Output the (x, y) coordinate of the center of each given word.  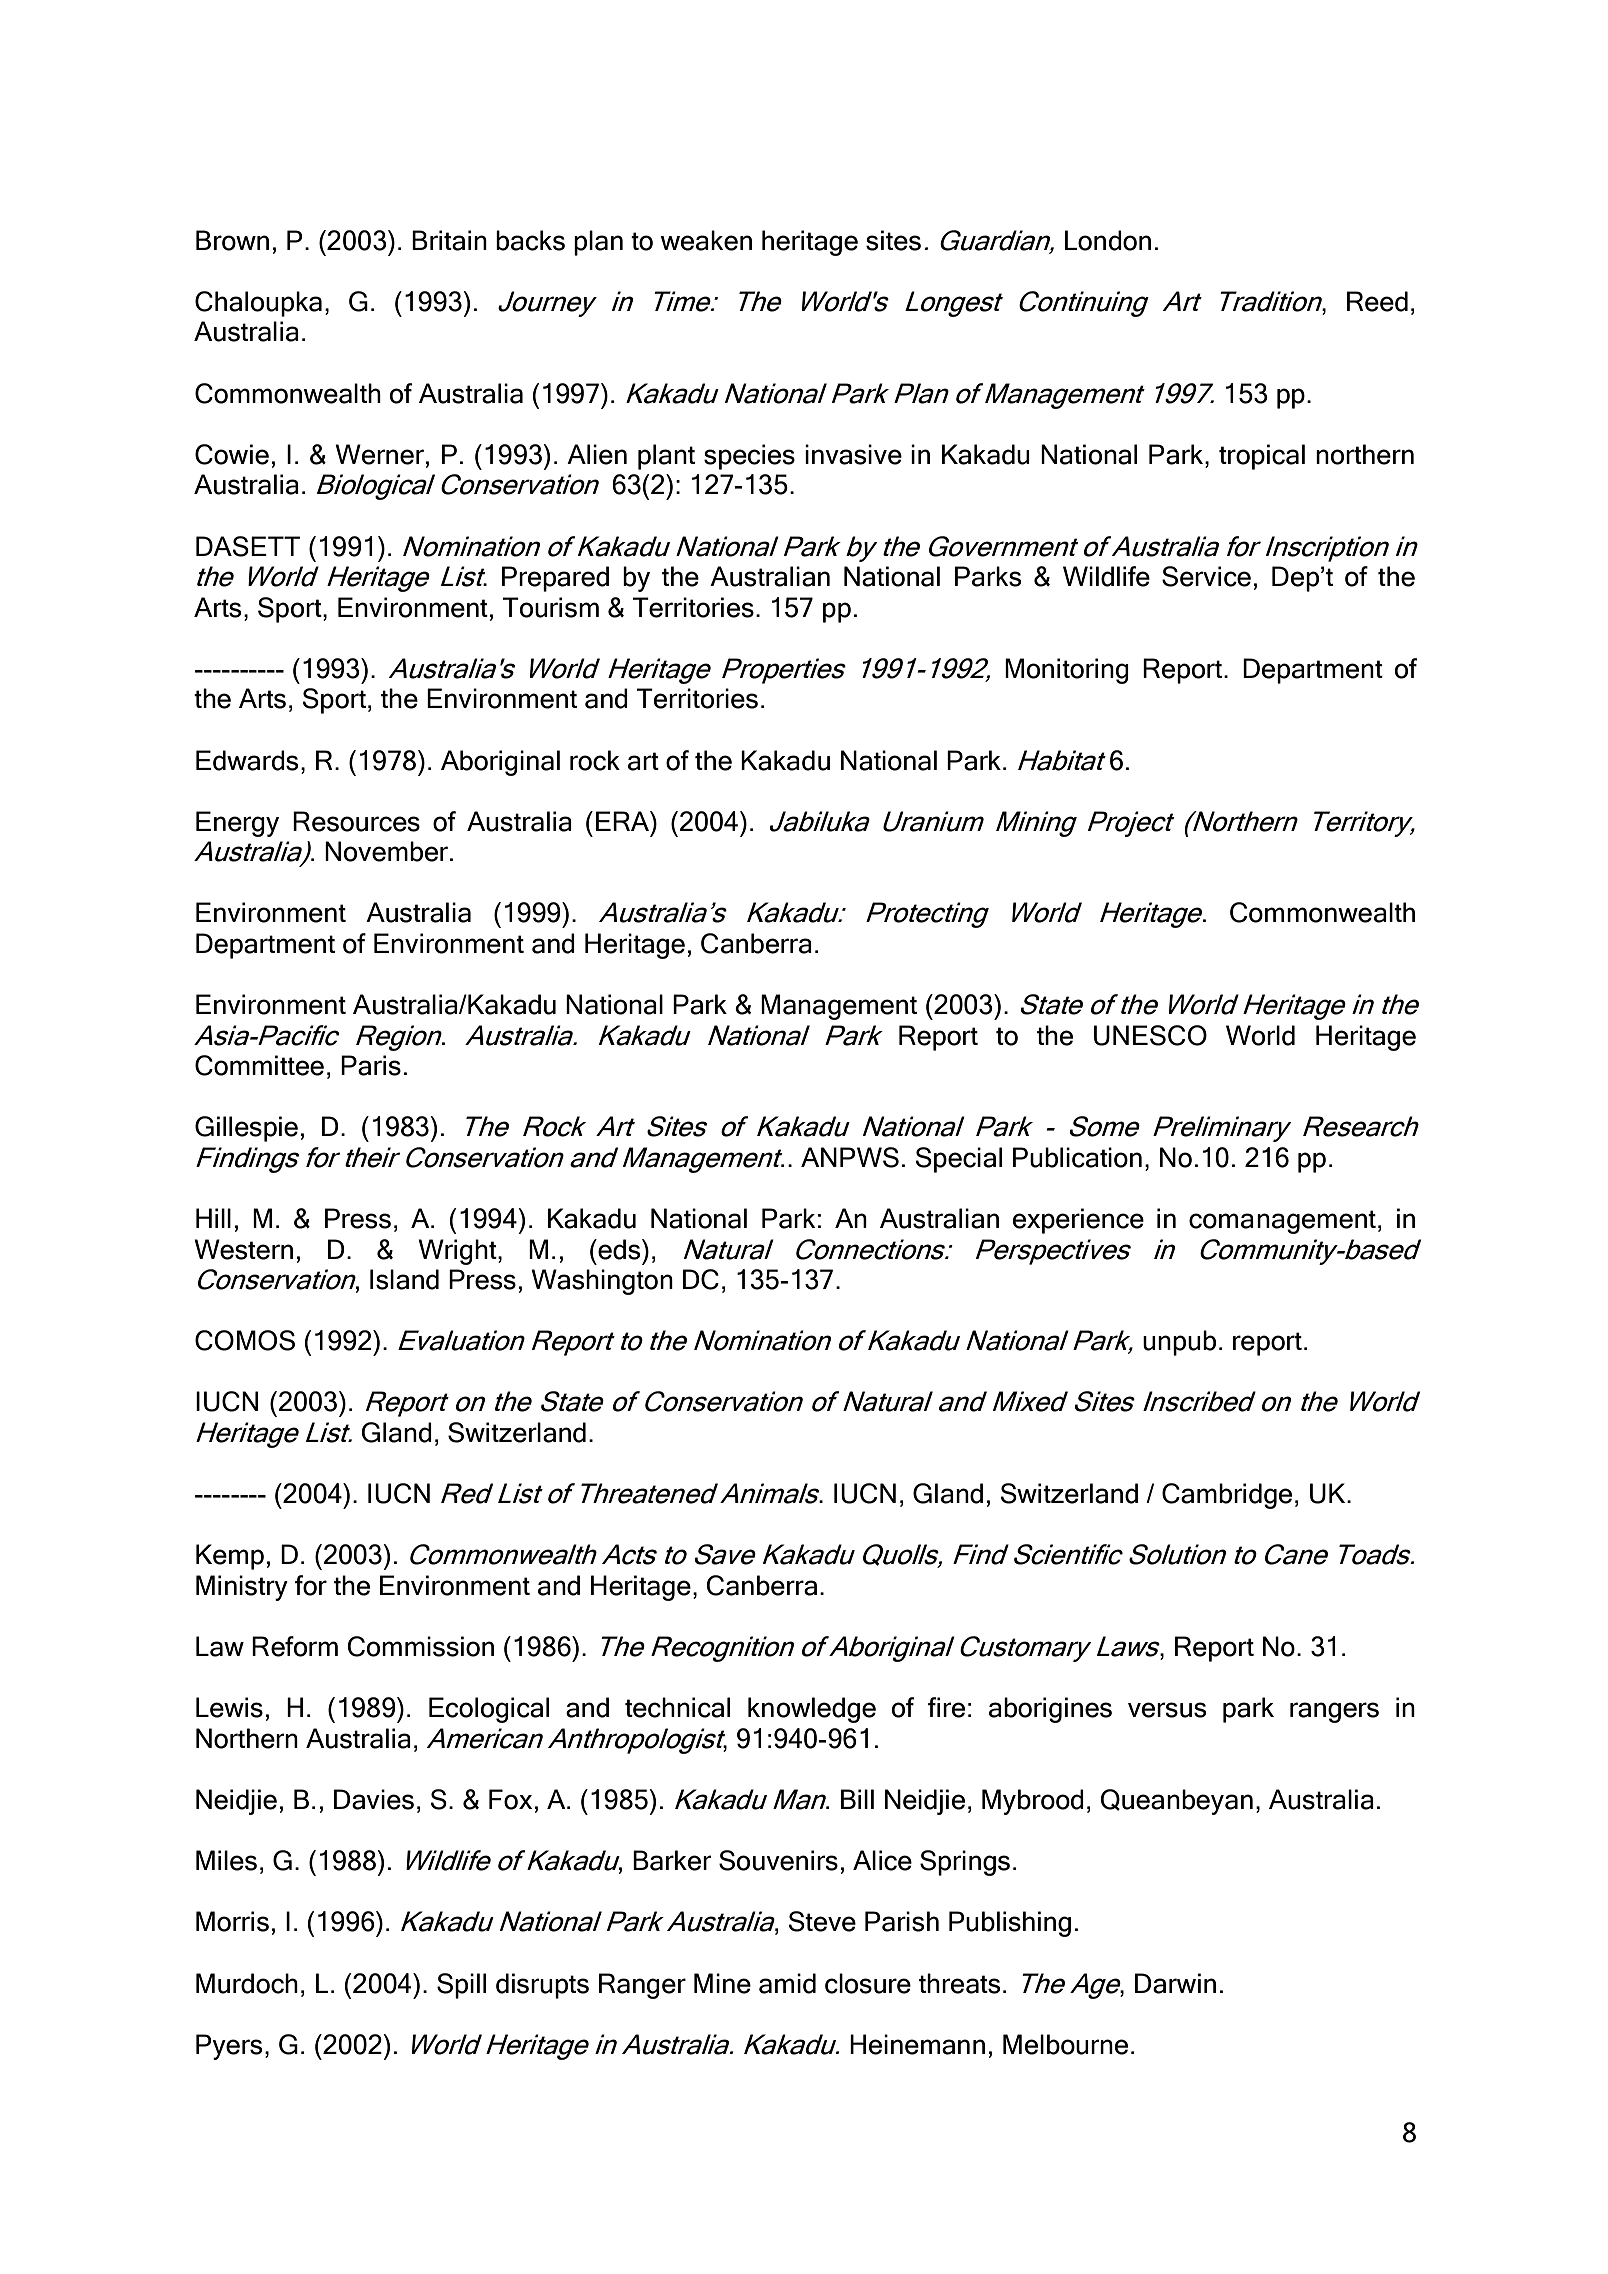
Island (404, 1279)
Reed (1377, 301)
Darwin (1175, 1983)
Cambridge (1227, 1496)
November (386, 851)
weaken (706, 240)
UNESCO (1150, 1035)
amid (787, 1983)
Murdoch (247, 1983)
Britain (449, 240)
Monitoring (1067, 671)
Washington (602, 1282)
